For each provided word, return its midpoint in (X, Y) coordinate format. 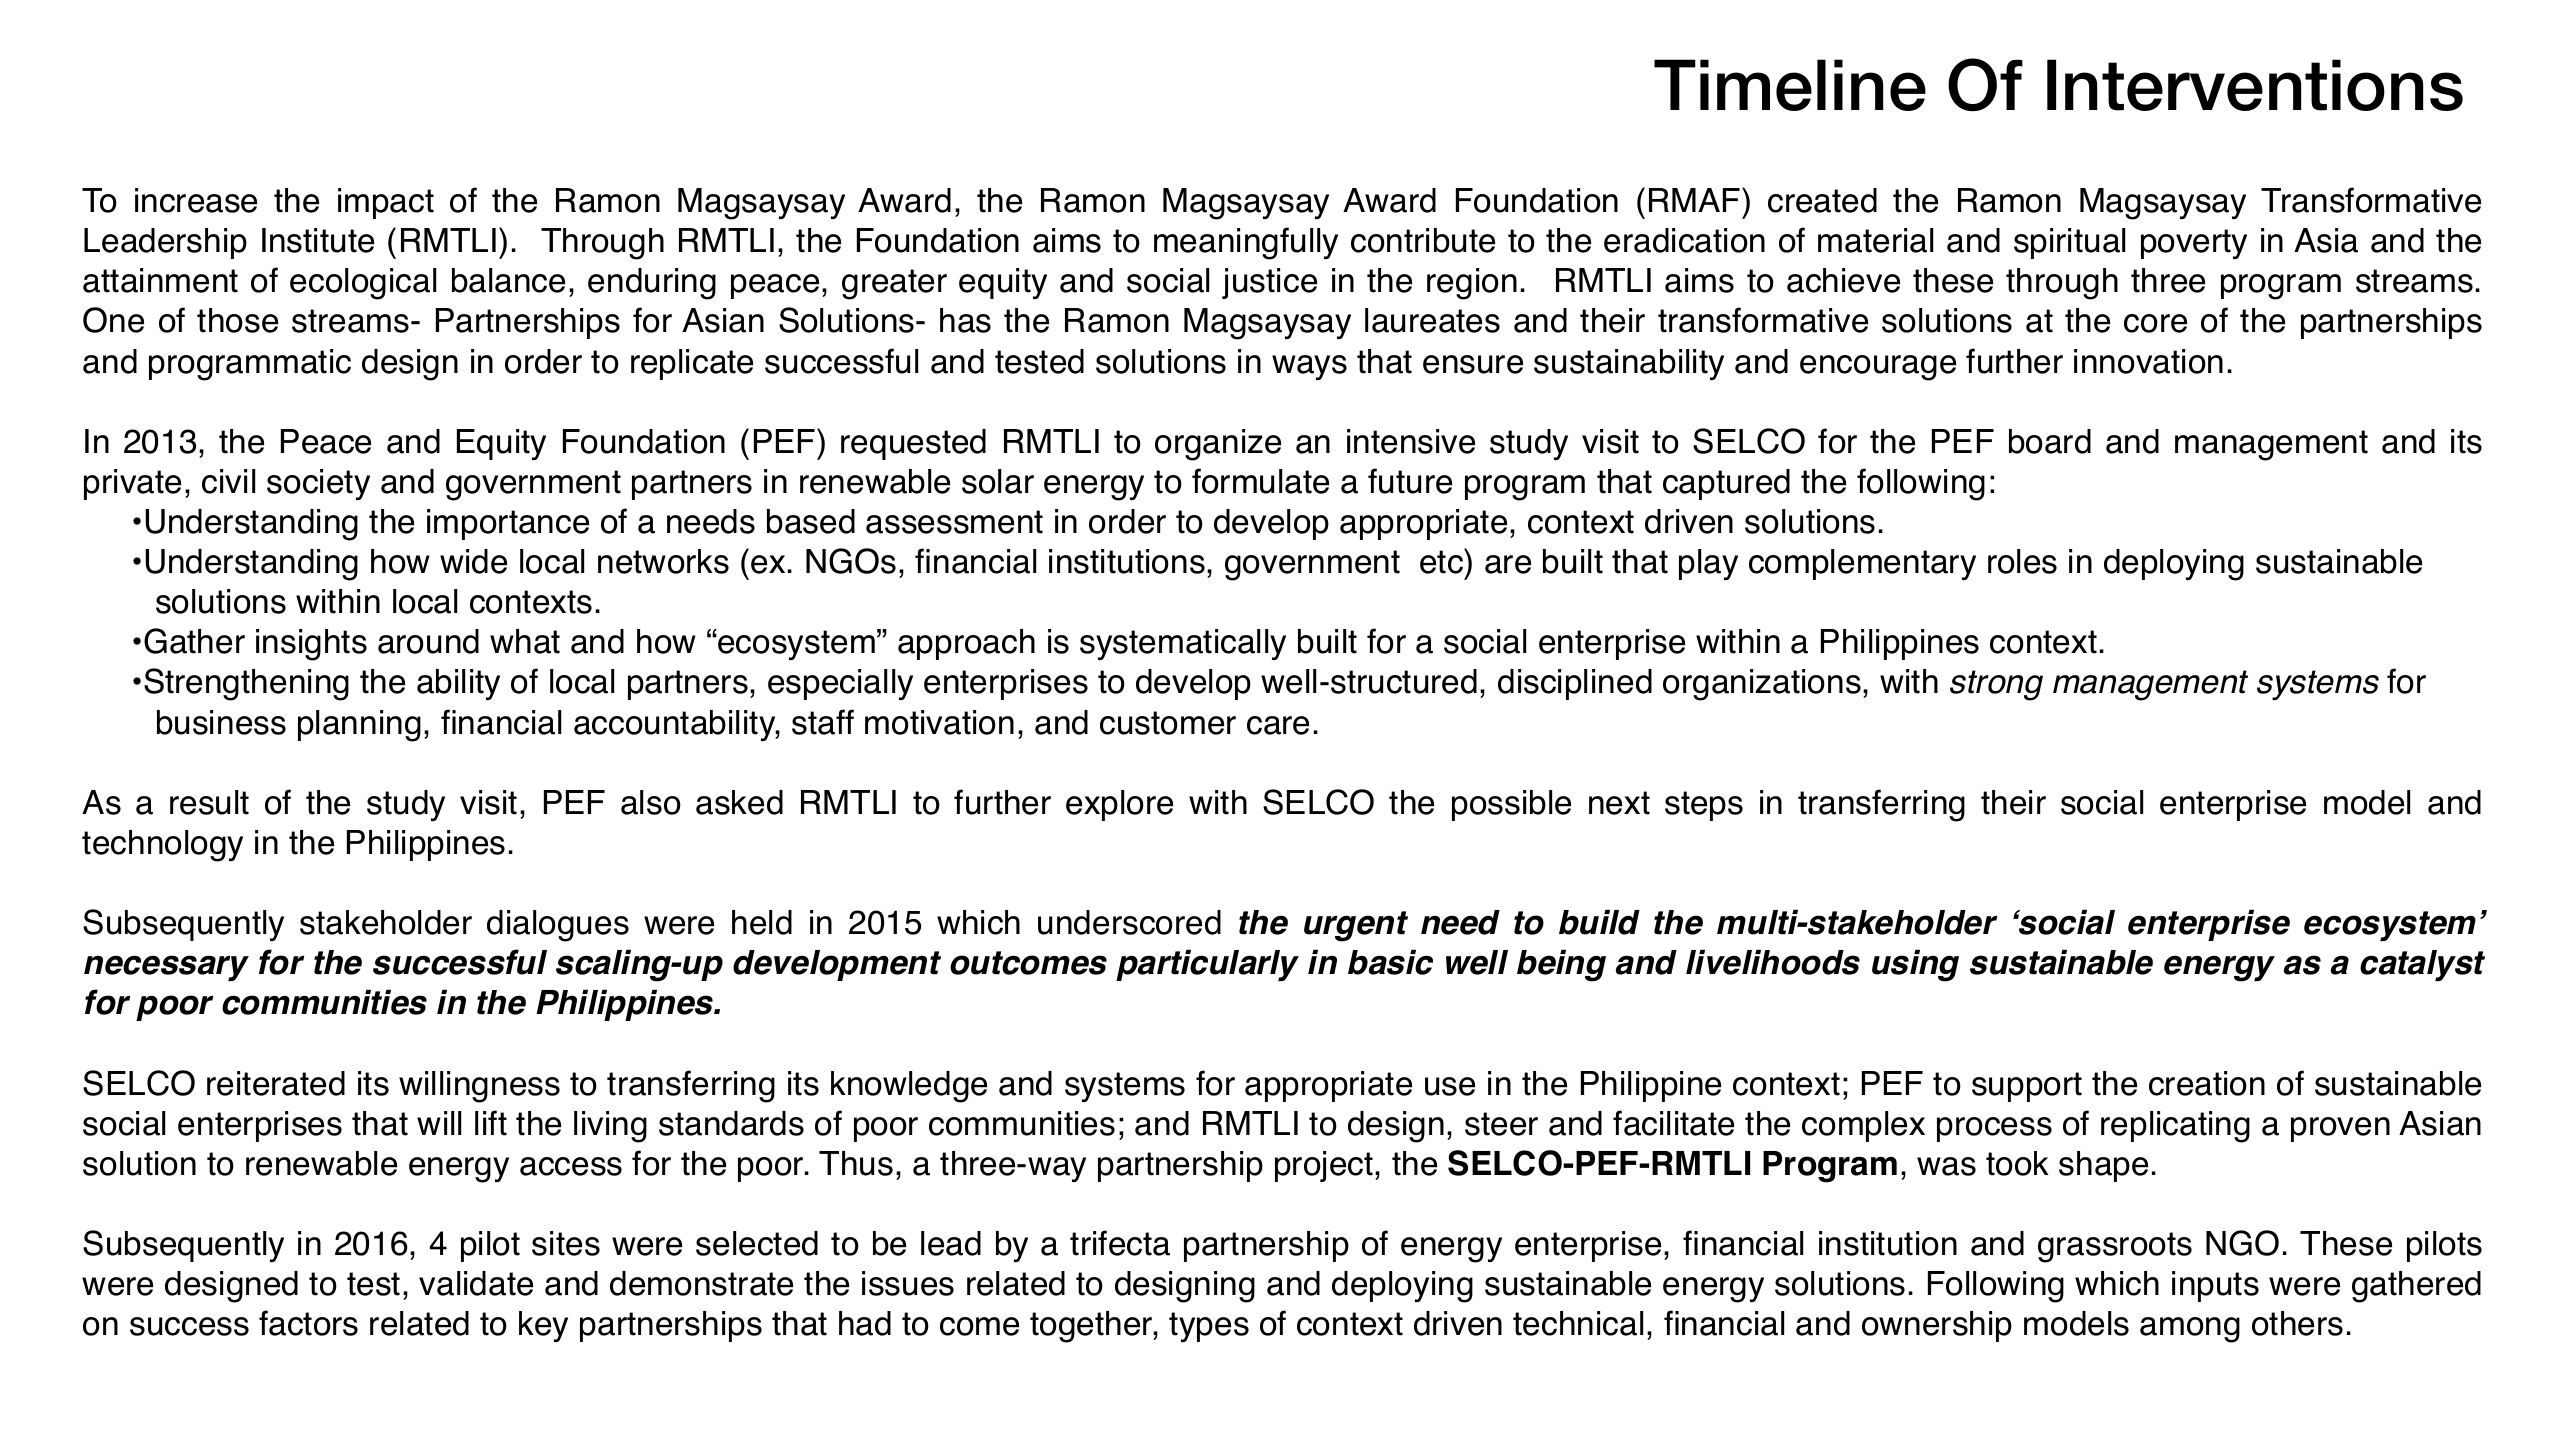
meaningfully (1246, 243)
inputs (2215, 1286)
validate (476, 1283)
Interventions (2255, 85)
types (1209, 1327)
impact (386, 203)
